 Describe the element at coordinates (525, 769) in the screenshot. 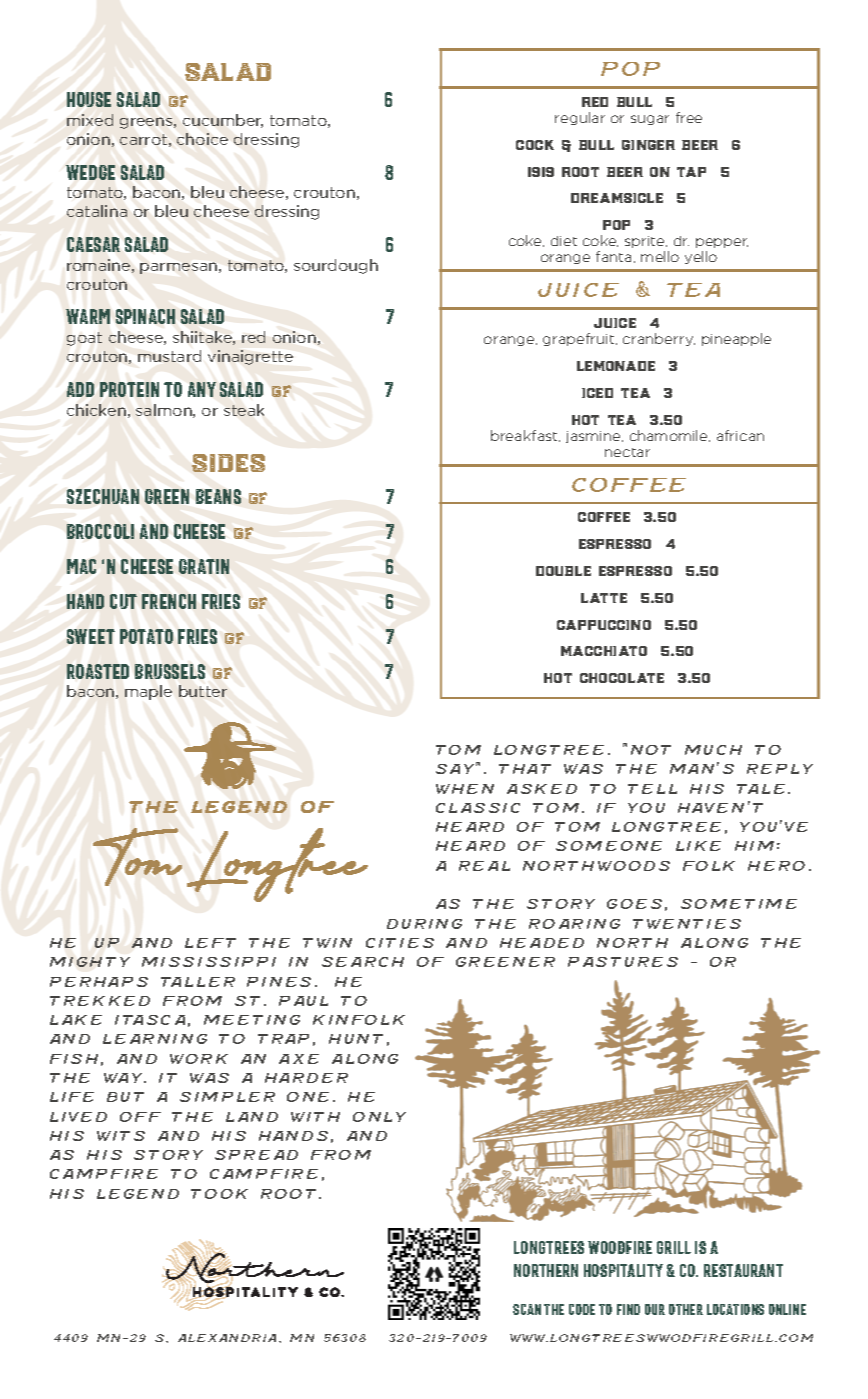

I see `That` at that location.
